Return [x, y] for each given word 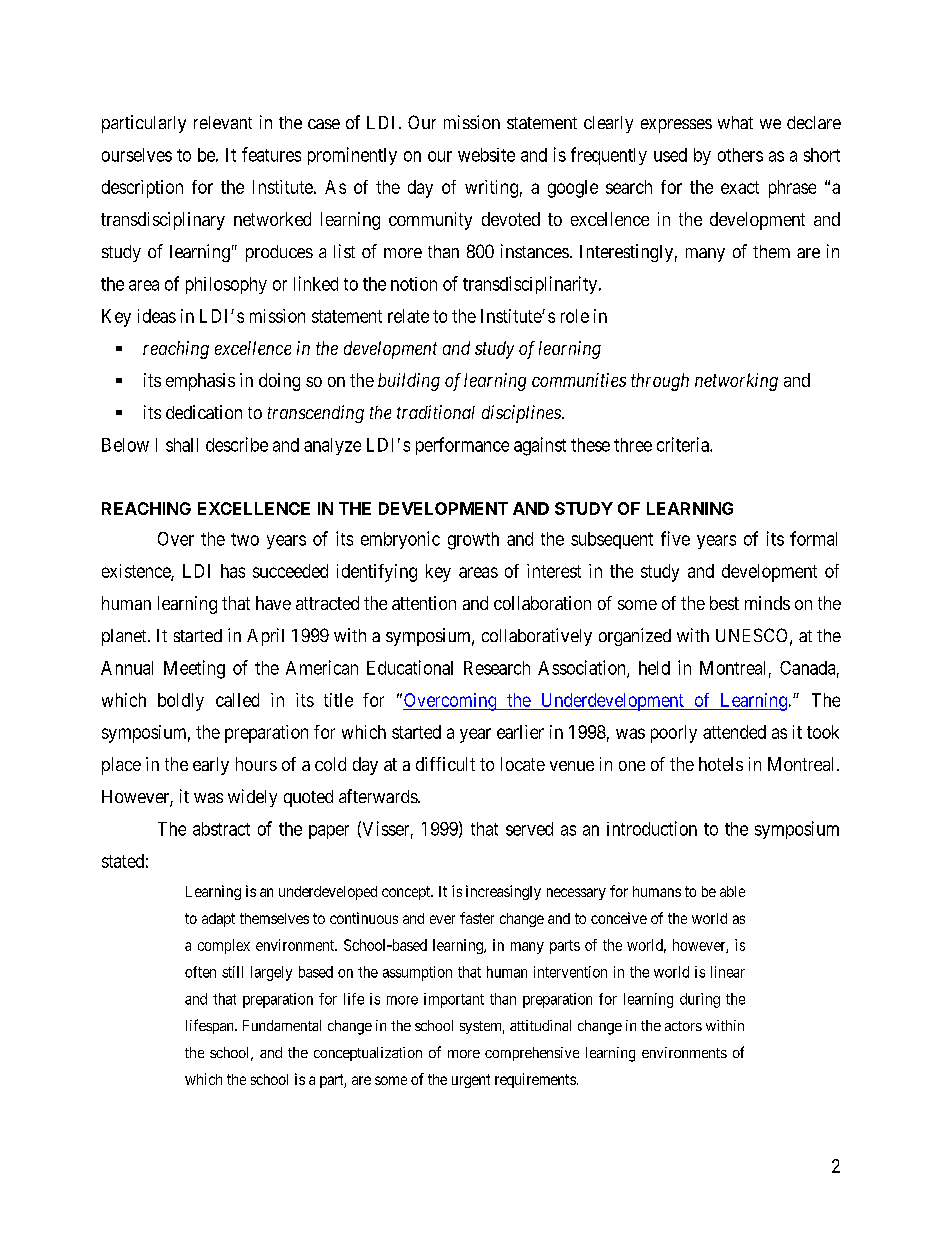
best [724, 603]
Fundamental [282, 1025]
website [486, 155]
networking [736, 382]
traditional [436, 412]
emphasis [200, 382]
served [529, 829]
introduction [652, 828]
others [740, 155]
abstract [221, 829]
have [273, 603]
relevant [223, 122]
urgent [471, 1081]
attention [424, 603]
